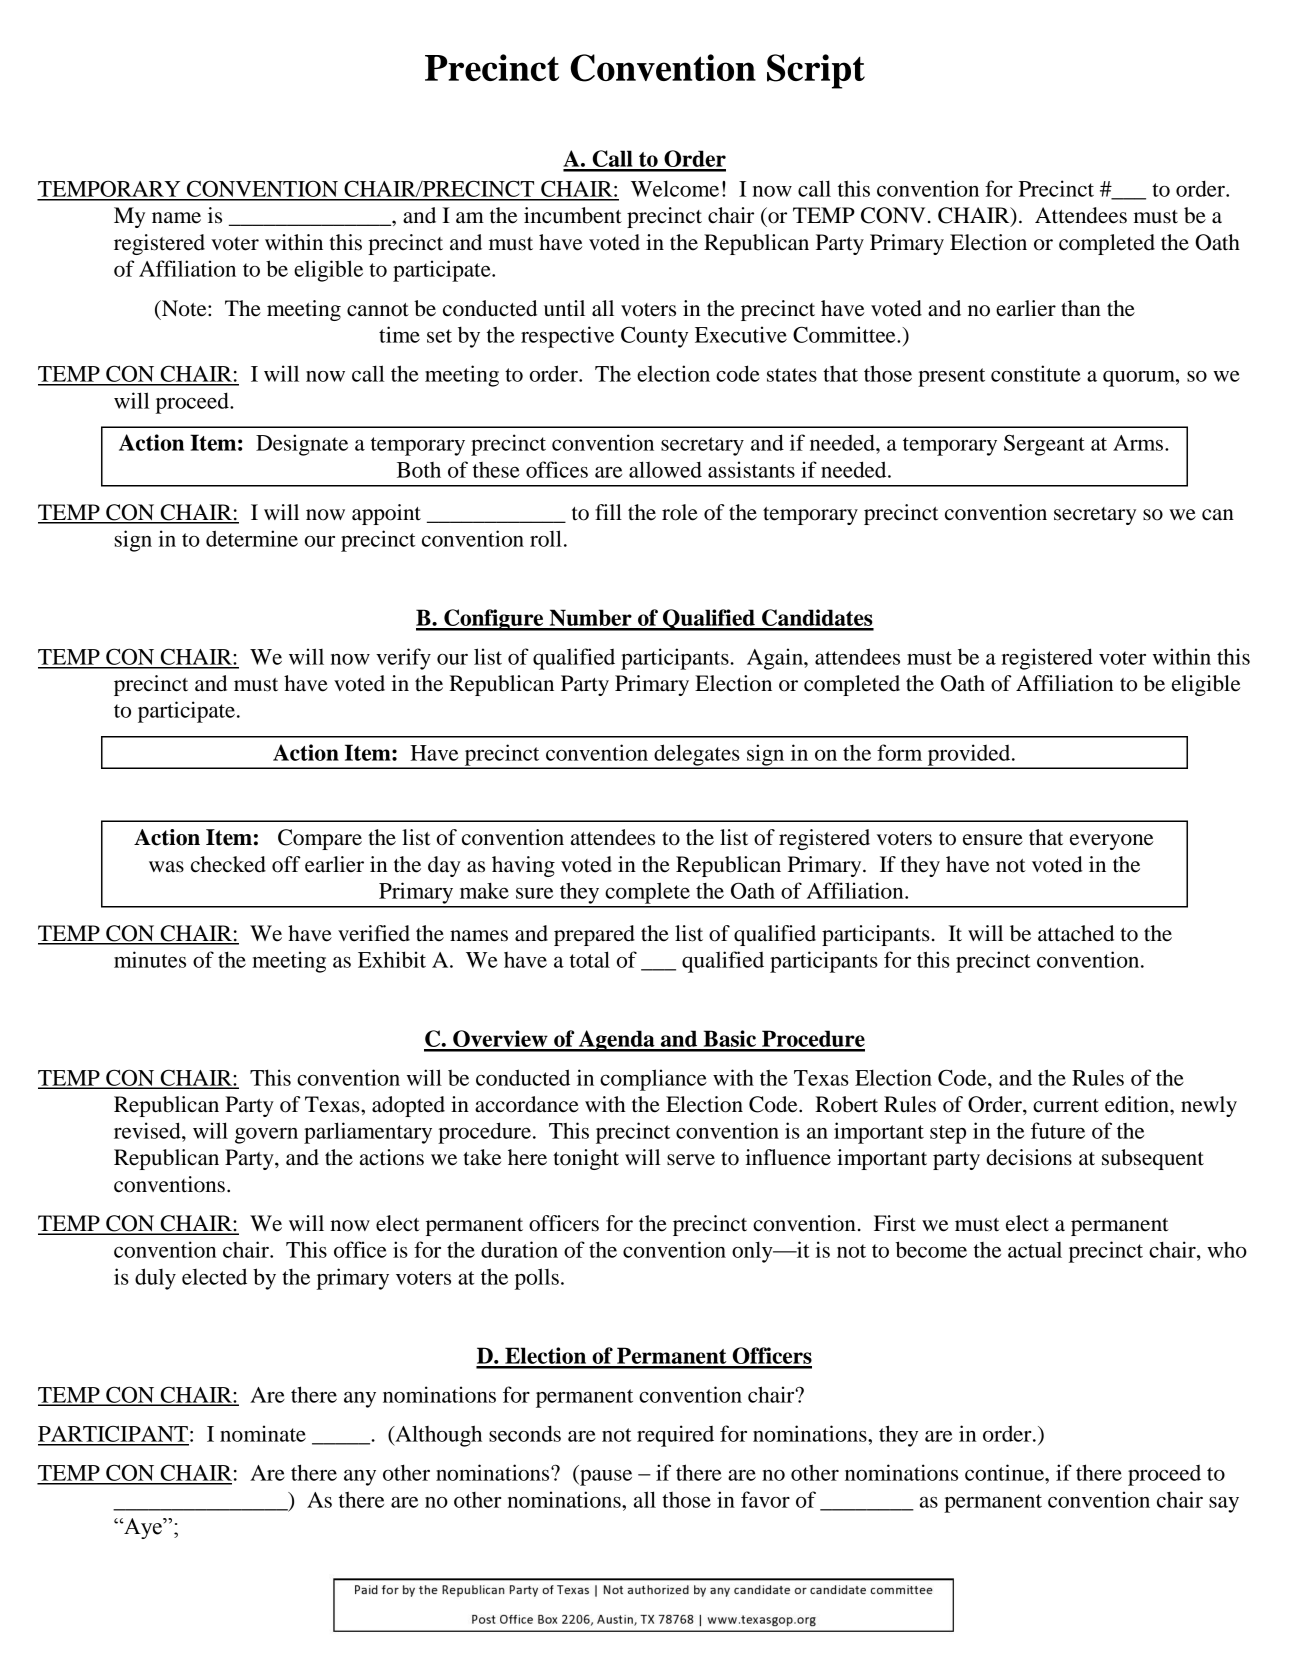 Image resolution: width=1289 pixels, height=1668 pixels. Describe the element at coordinates (675, 188) in the screenshot. I see `Welcome` at that location.
